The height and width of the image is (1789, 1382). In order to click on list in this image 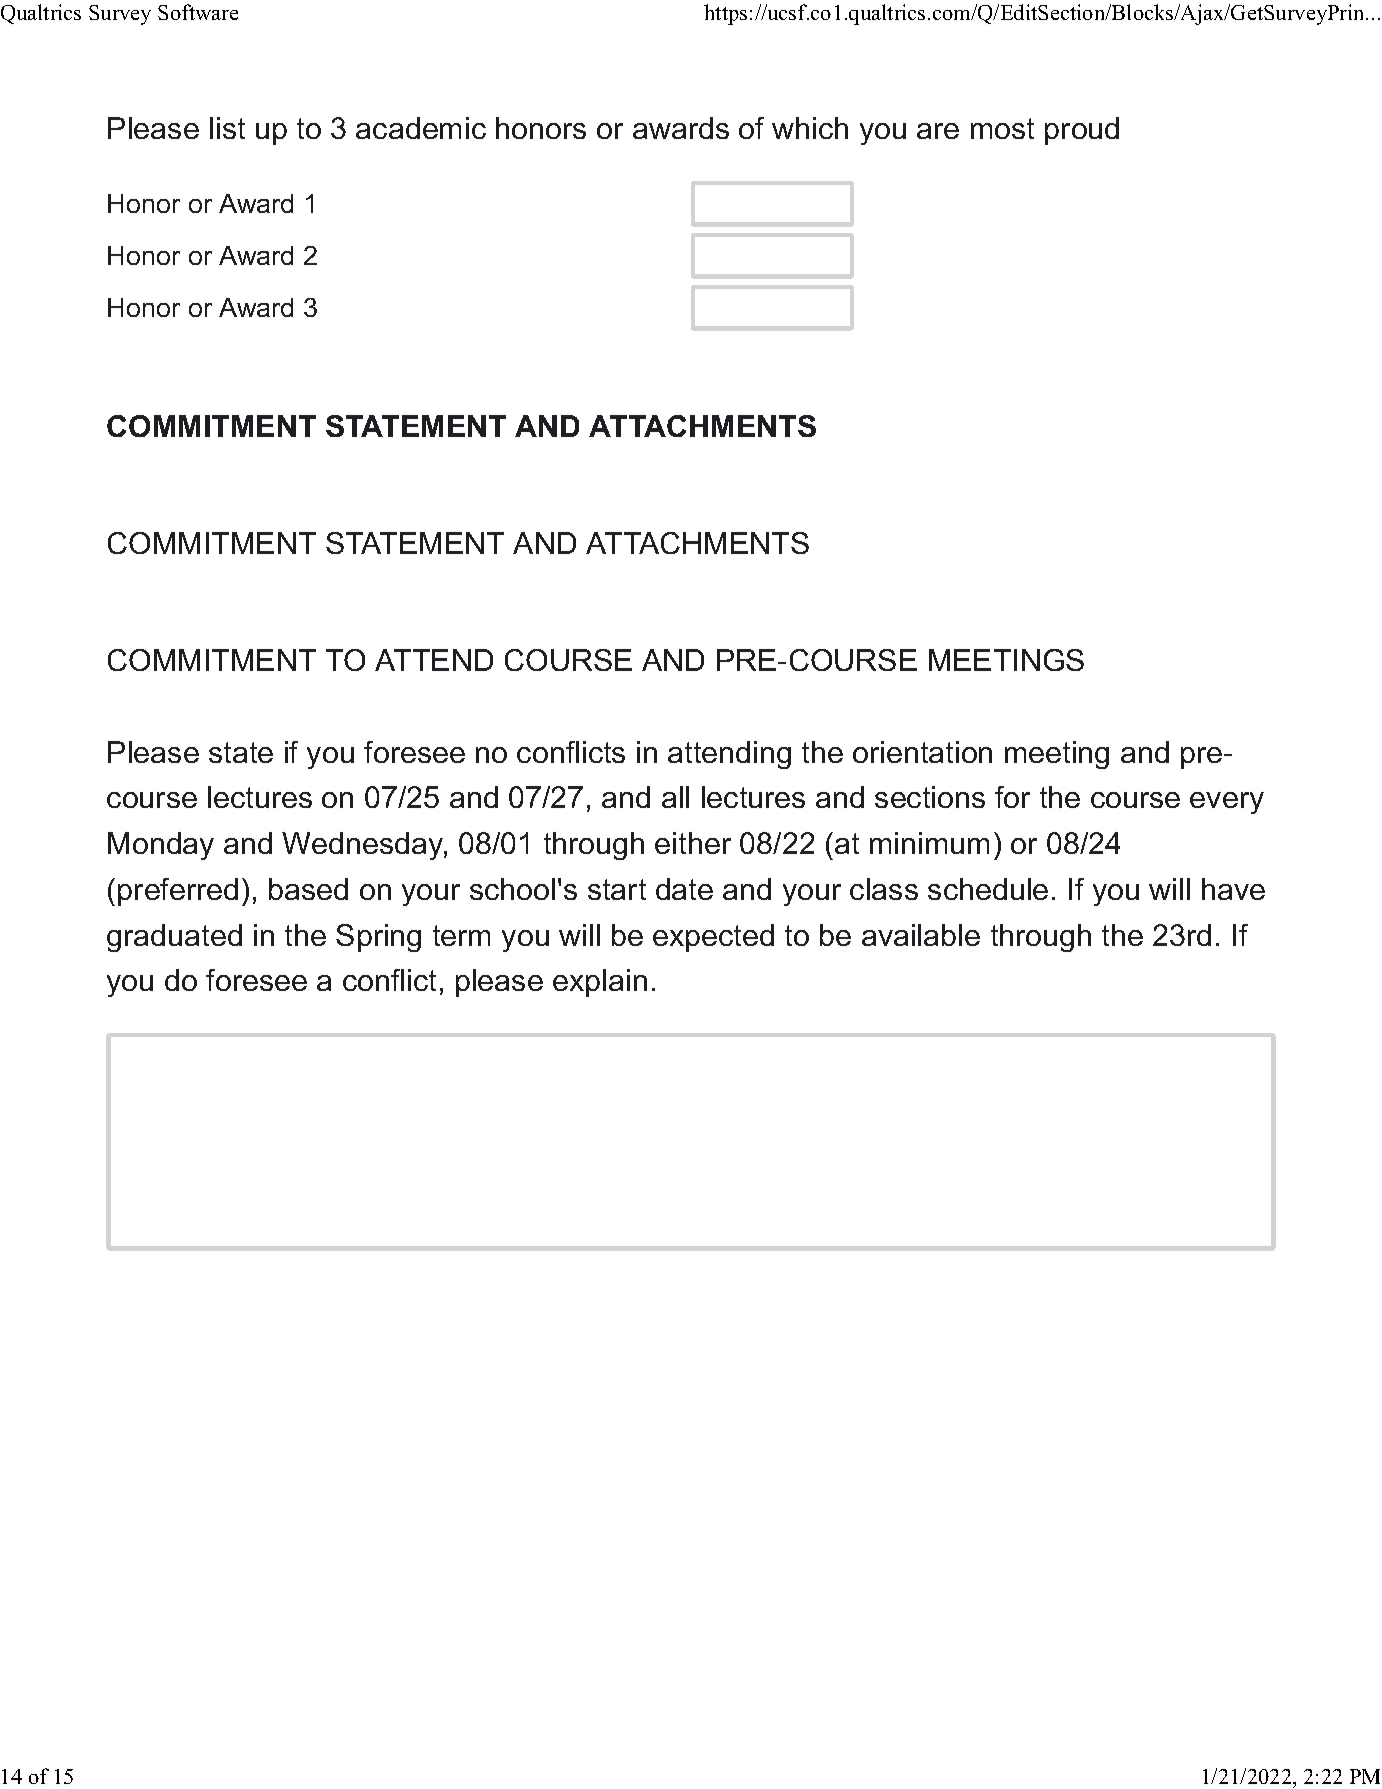, I will do `click(227, 128)`.
